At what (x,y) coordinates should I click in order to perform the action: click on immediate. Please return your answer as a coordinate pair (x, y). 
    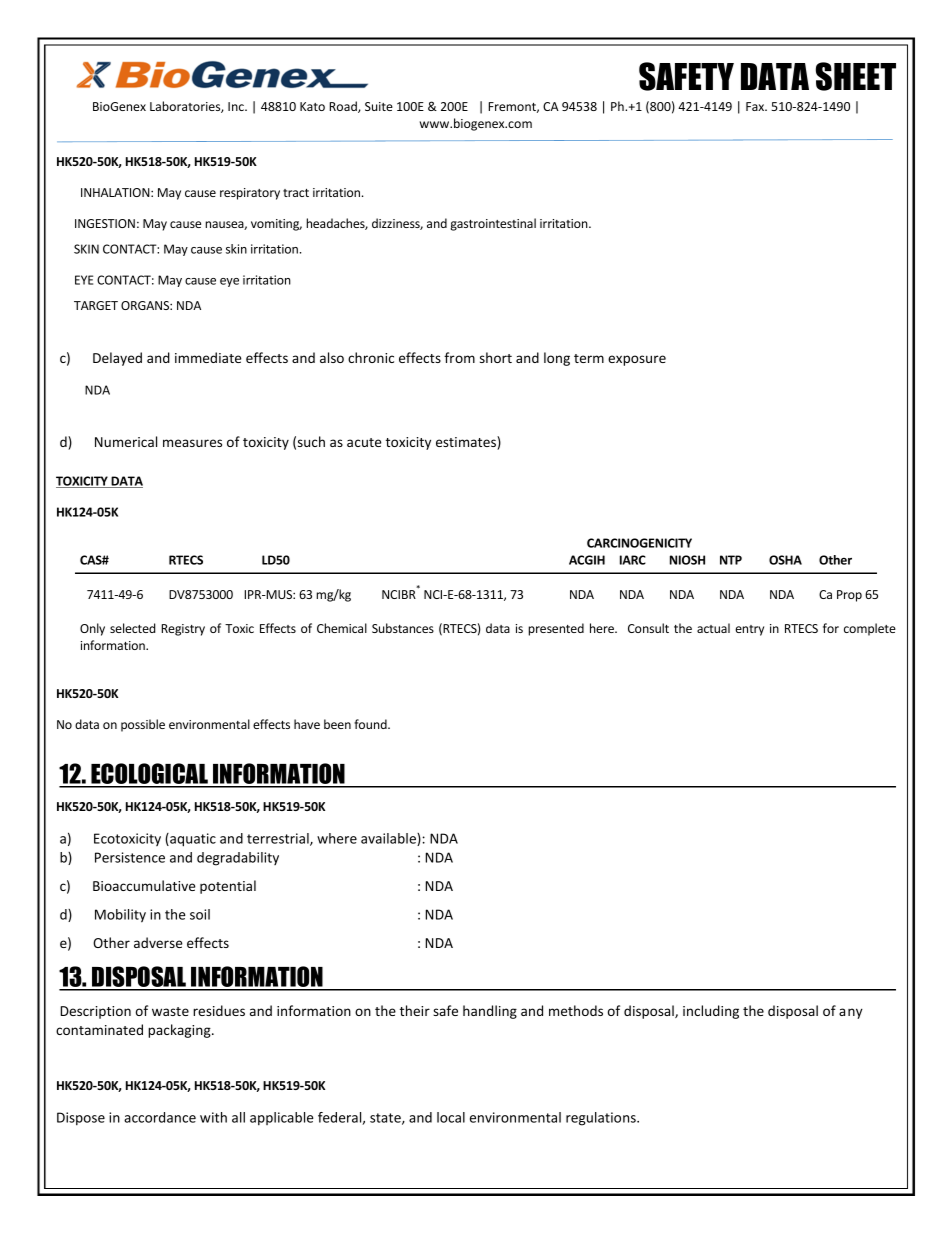
    Looking at the image, I should click on (208, 357).
